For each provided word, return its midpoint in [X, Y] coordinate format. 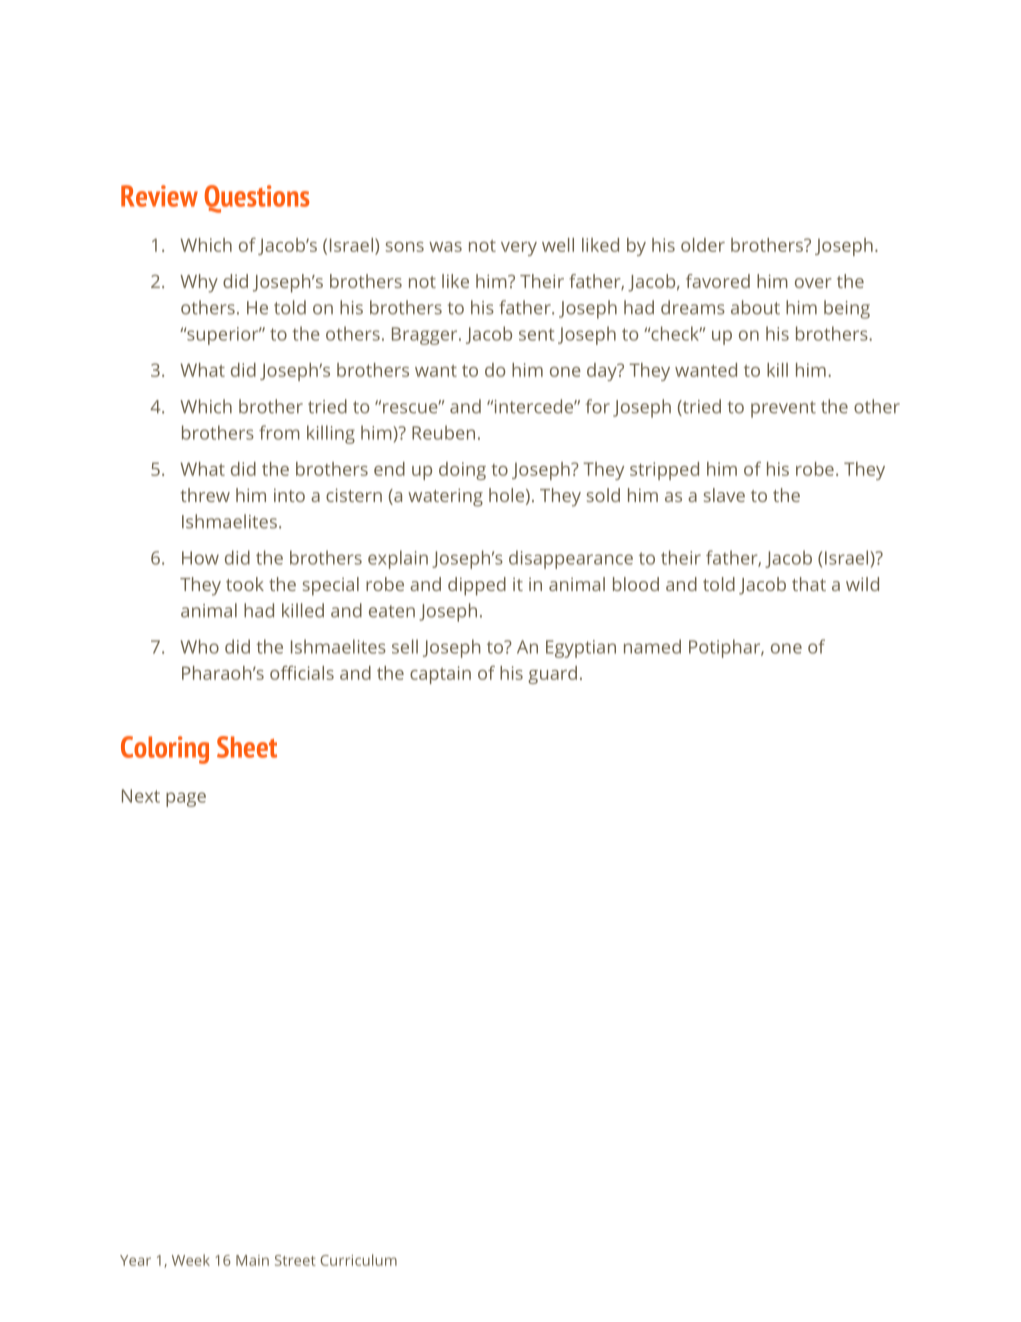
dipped [477, 586]
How [200, 558]
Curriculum [358, 1260]
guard [552, 675]
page [186, 799]
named [652, 646]
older [703, 245]
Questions [257, 199]
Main [252, 1260]
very [519, 249]
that [809, 584]
